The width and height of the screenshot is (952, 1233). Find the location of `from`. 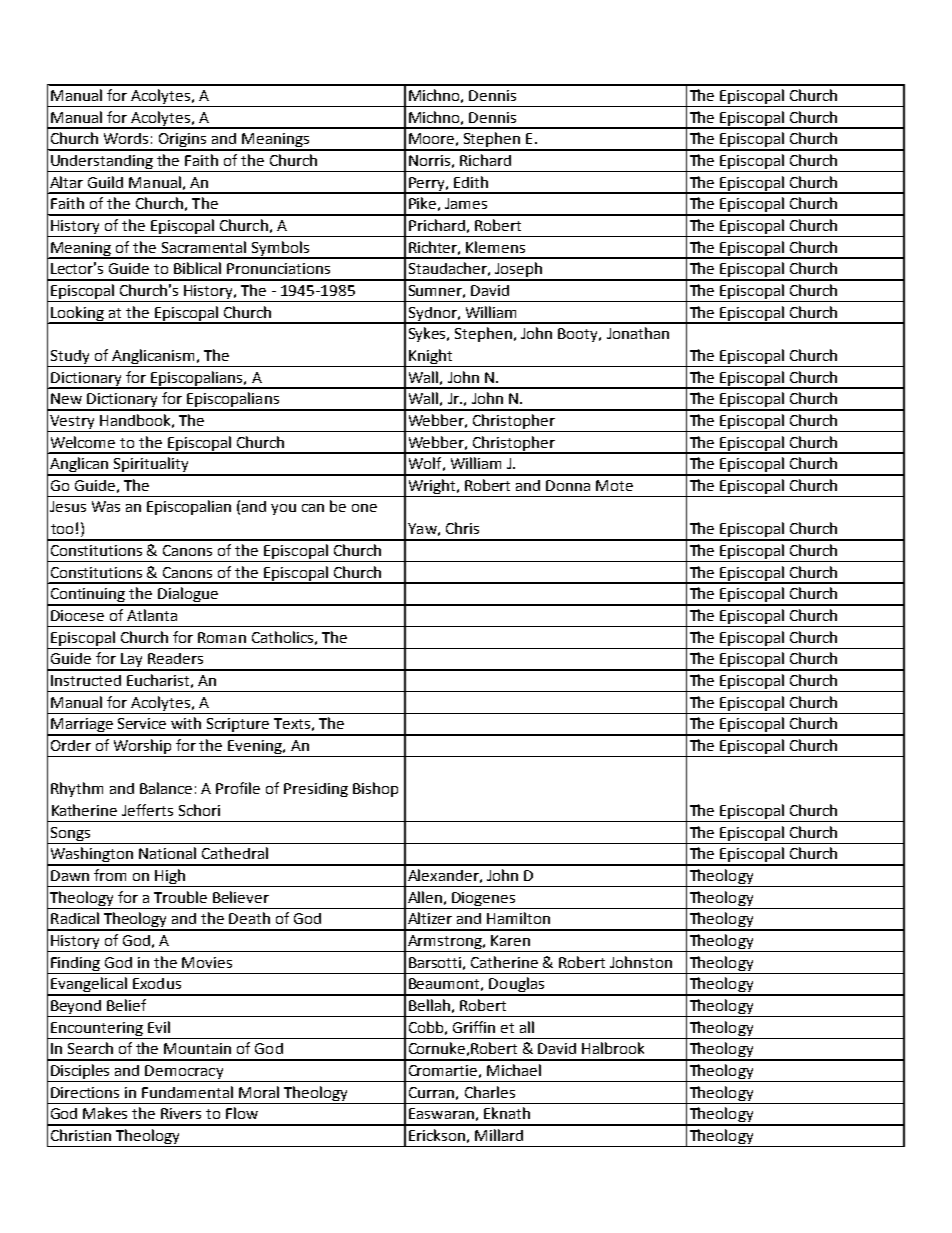

from is located at coordinates (110, 875).
